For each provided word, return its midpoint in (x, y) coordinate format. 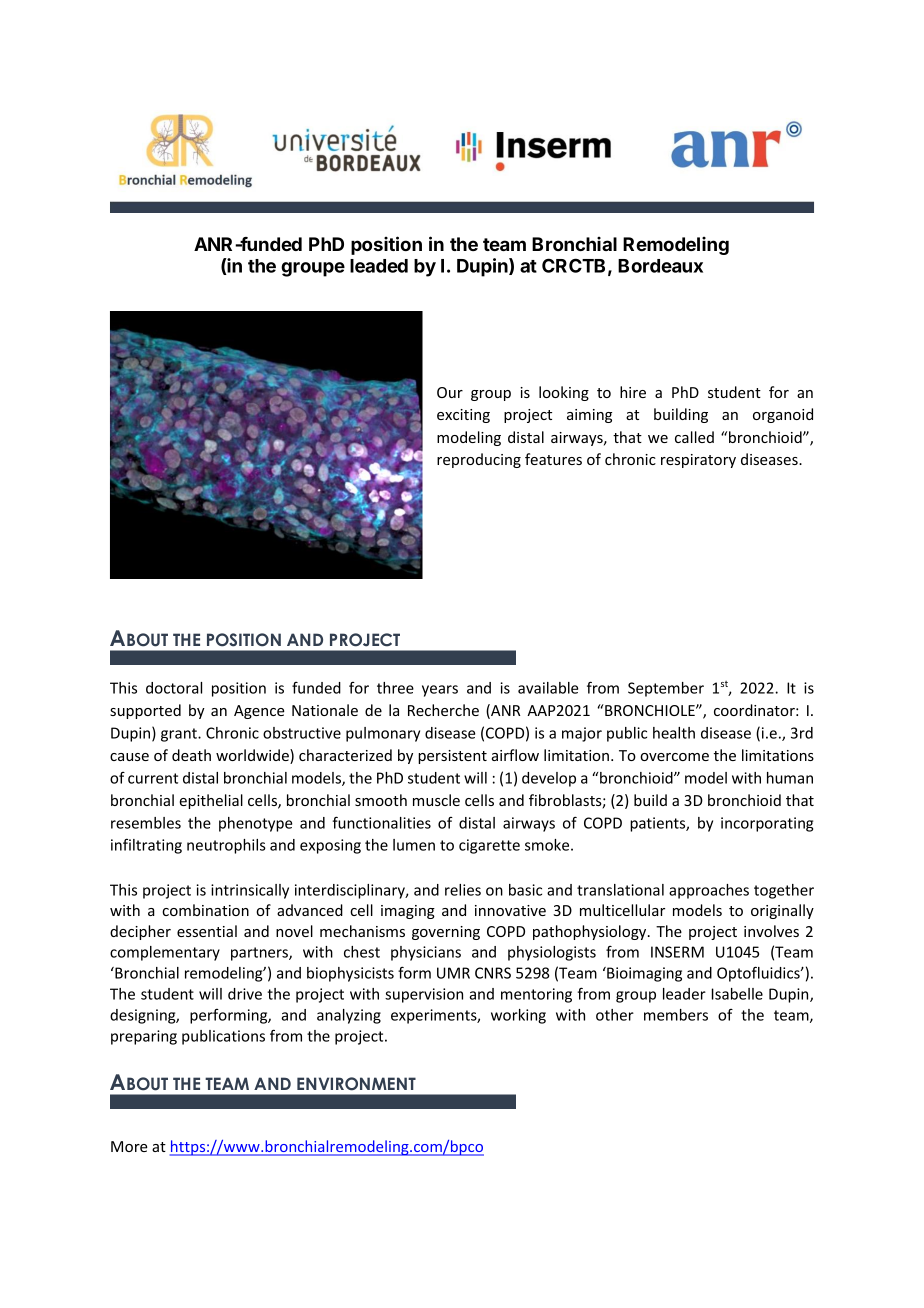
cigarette (489, 846)
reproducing (479, 460)
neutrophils (226, 846)
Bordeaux (660, 266)
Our (450, 392)
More (129, 1146)
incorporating (767, 824)
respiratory (698, 461)
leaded (379, 266)
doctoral (174, 688)
